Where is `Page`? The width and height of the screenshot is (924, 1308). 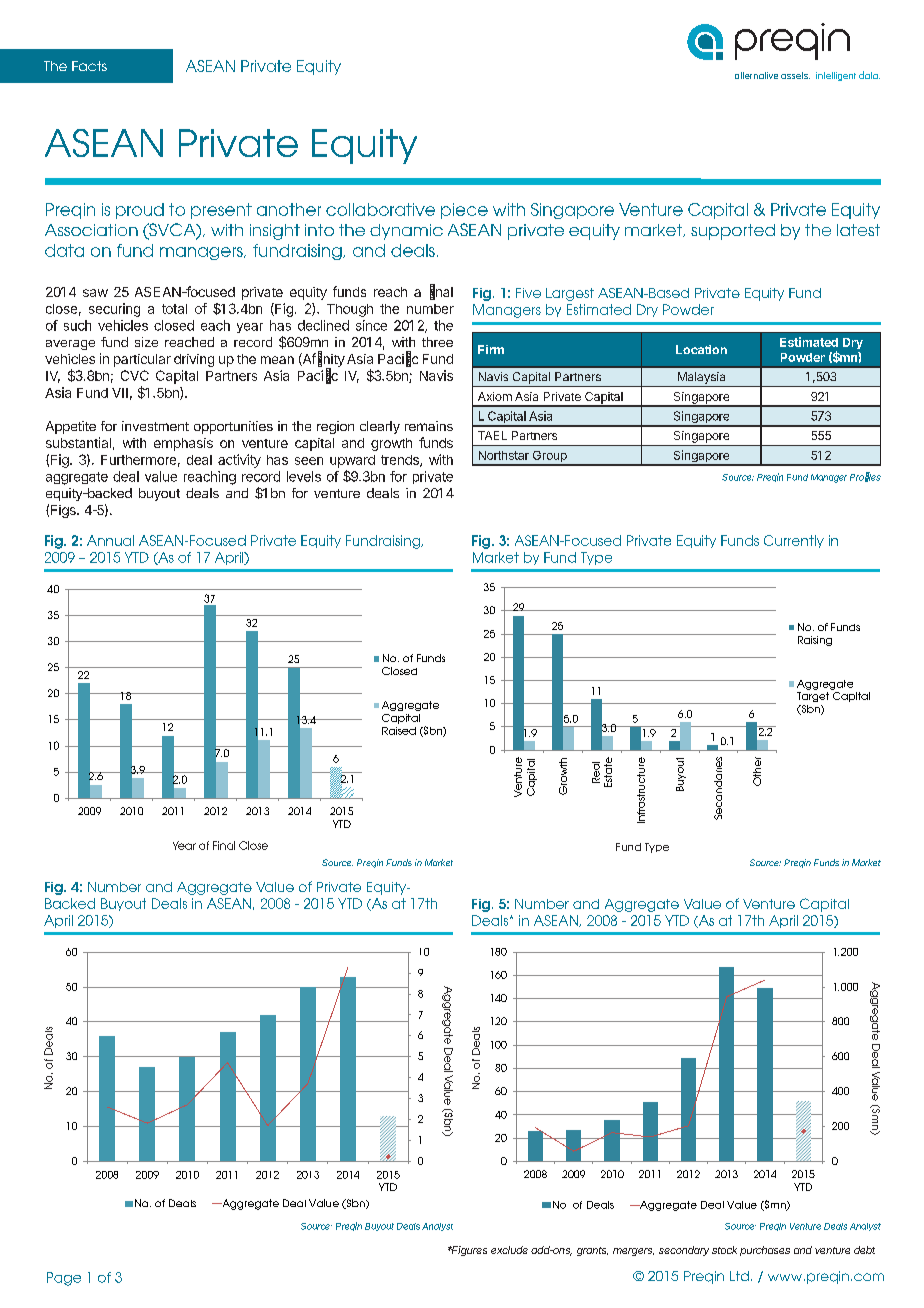 Page is located at coordinates (64, 1279).
